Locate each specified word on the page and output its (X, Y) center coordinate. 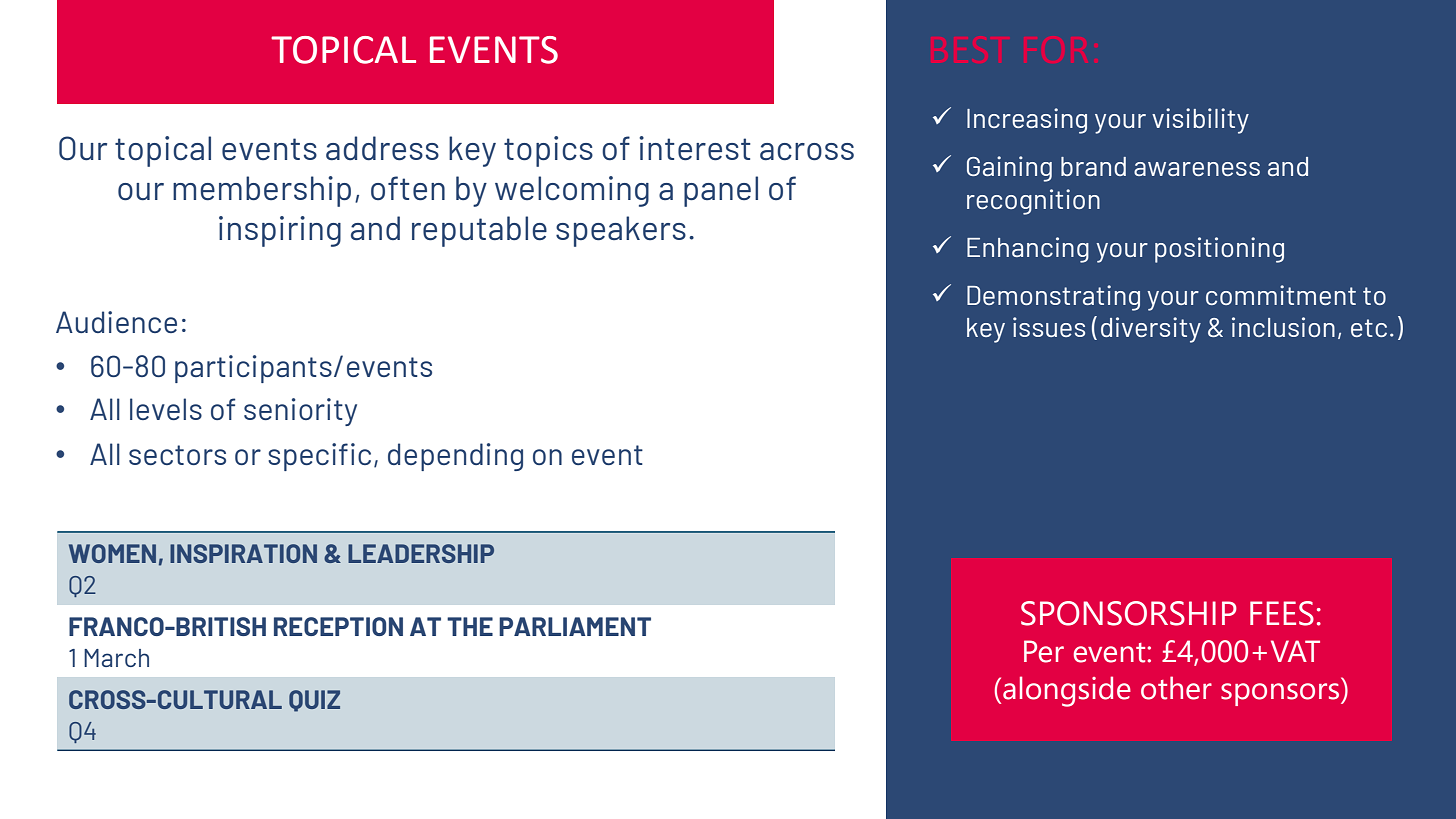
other (1176, 688)
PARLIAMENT (575, 626)
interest (695, 148)
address (382, 148)
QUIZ (314, 701)
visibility (1200, 121)
